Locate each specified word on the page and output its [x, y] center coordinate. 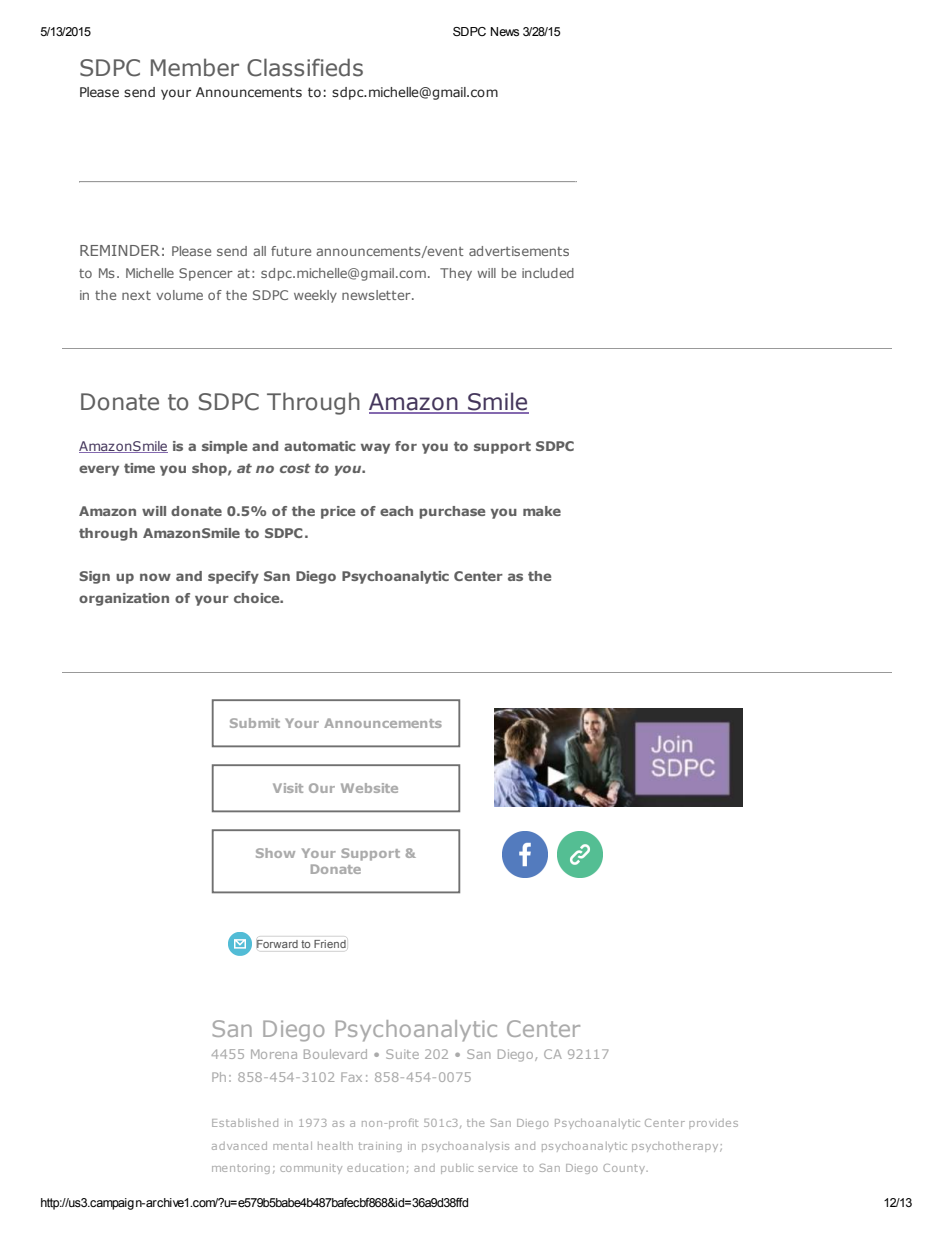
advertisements [519, 251]
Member [195, 67]
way [375, 448]
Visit [288, 788]
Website [369, 788]
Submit [255, 723]
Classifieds [305, 67]
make [542, 511]
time [139, 468]
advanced [239, 1146]
